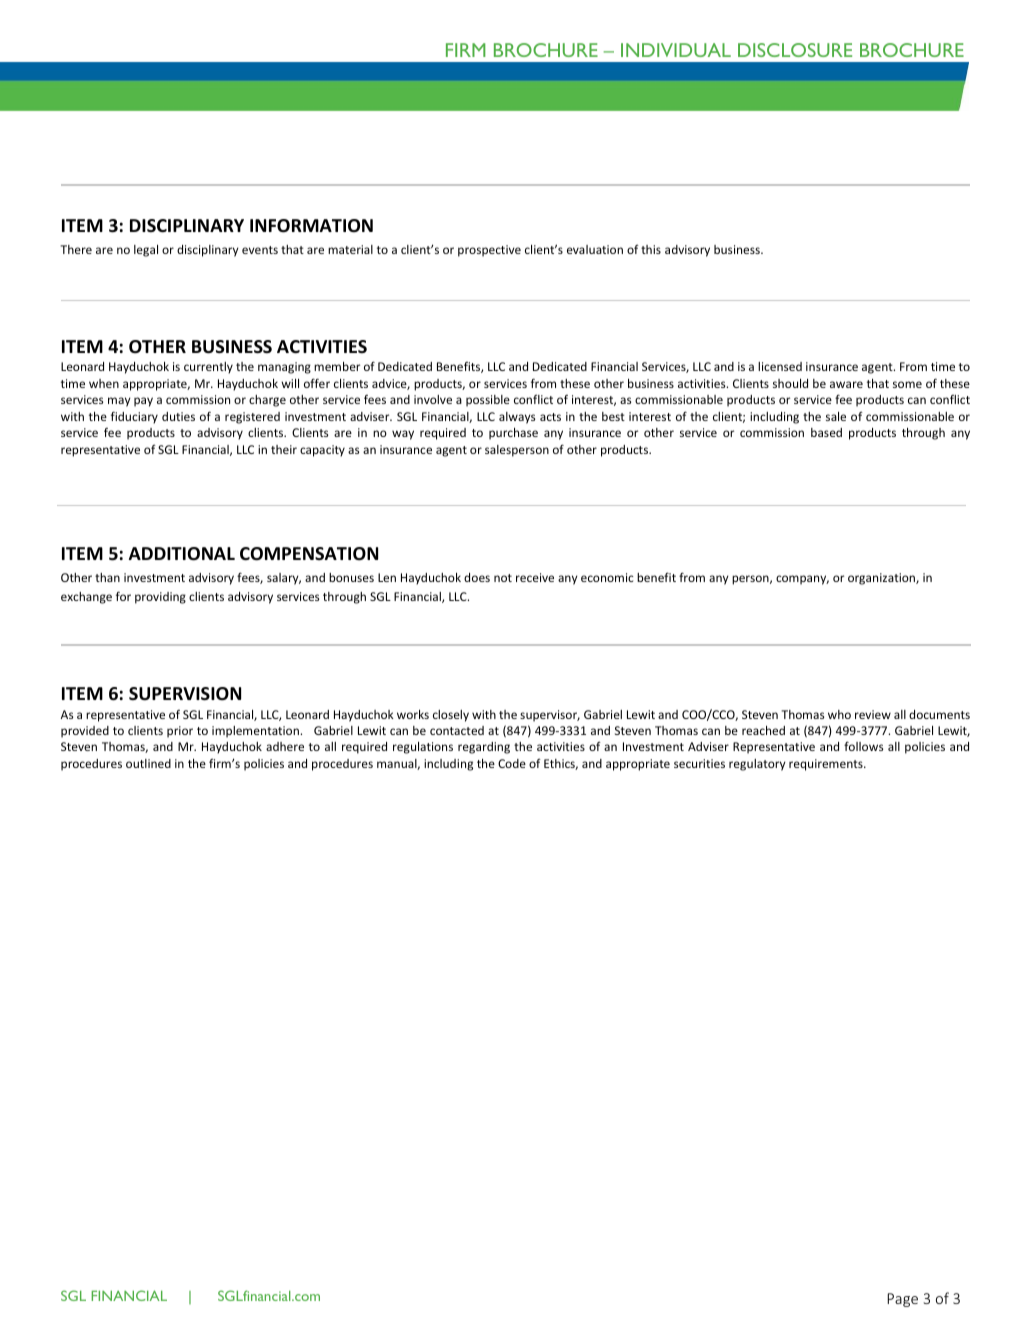 The height and width of the screenshot is (1334, 1031). Describe the element at coordinates (676, 50) in the screenshot. I see `INDIVIDUAL` at that location.
